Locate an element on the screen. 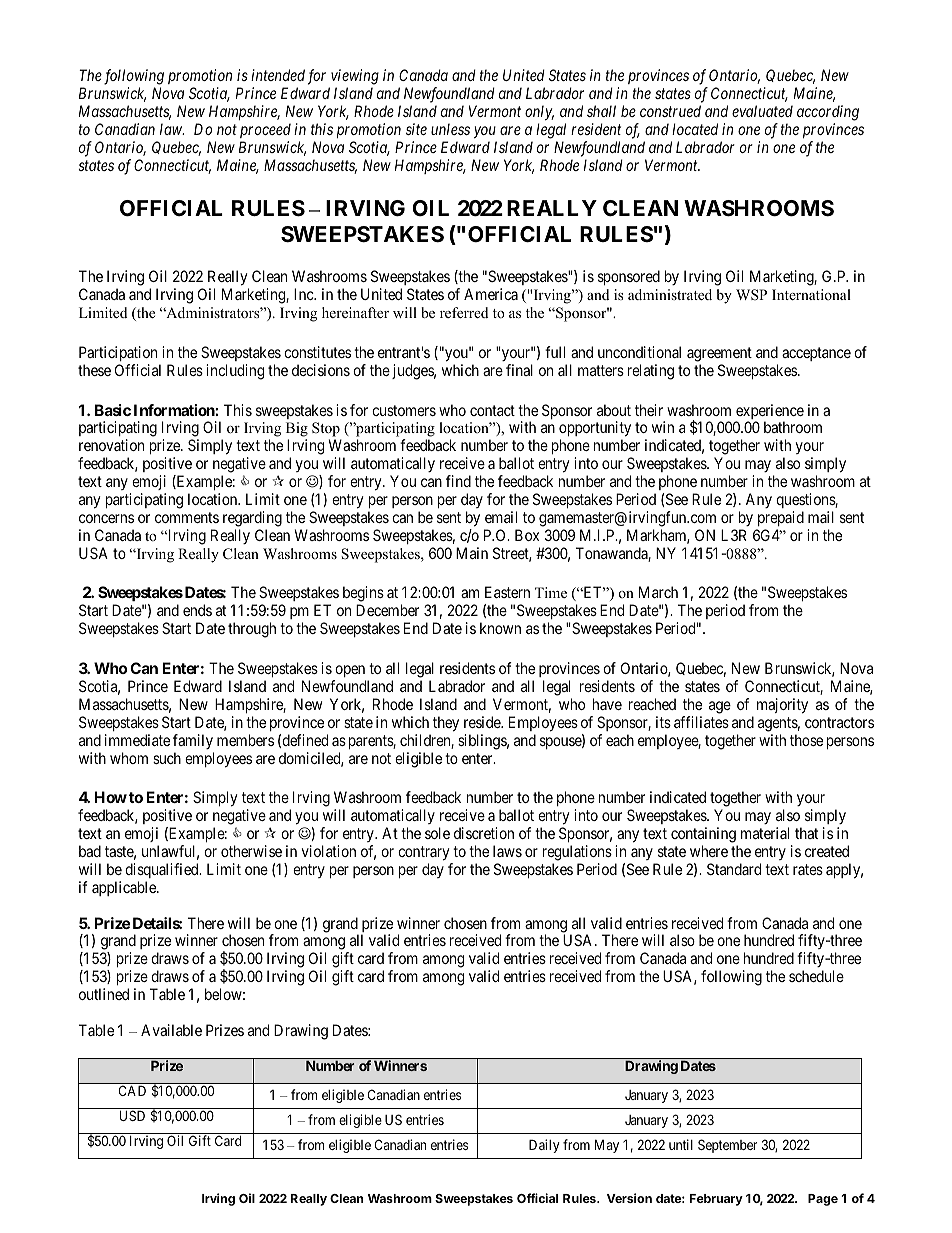 Image resolution: width=952 pixels, height=1233 pixels. comments is located at coordinates (187, 517).
